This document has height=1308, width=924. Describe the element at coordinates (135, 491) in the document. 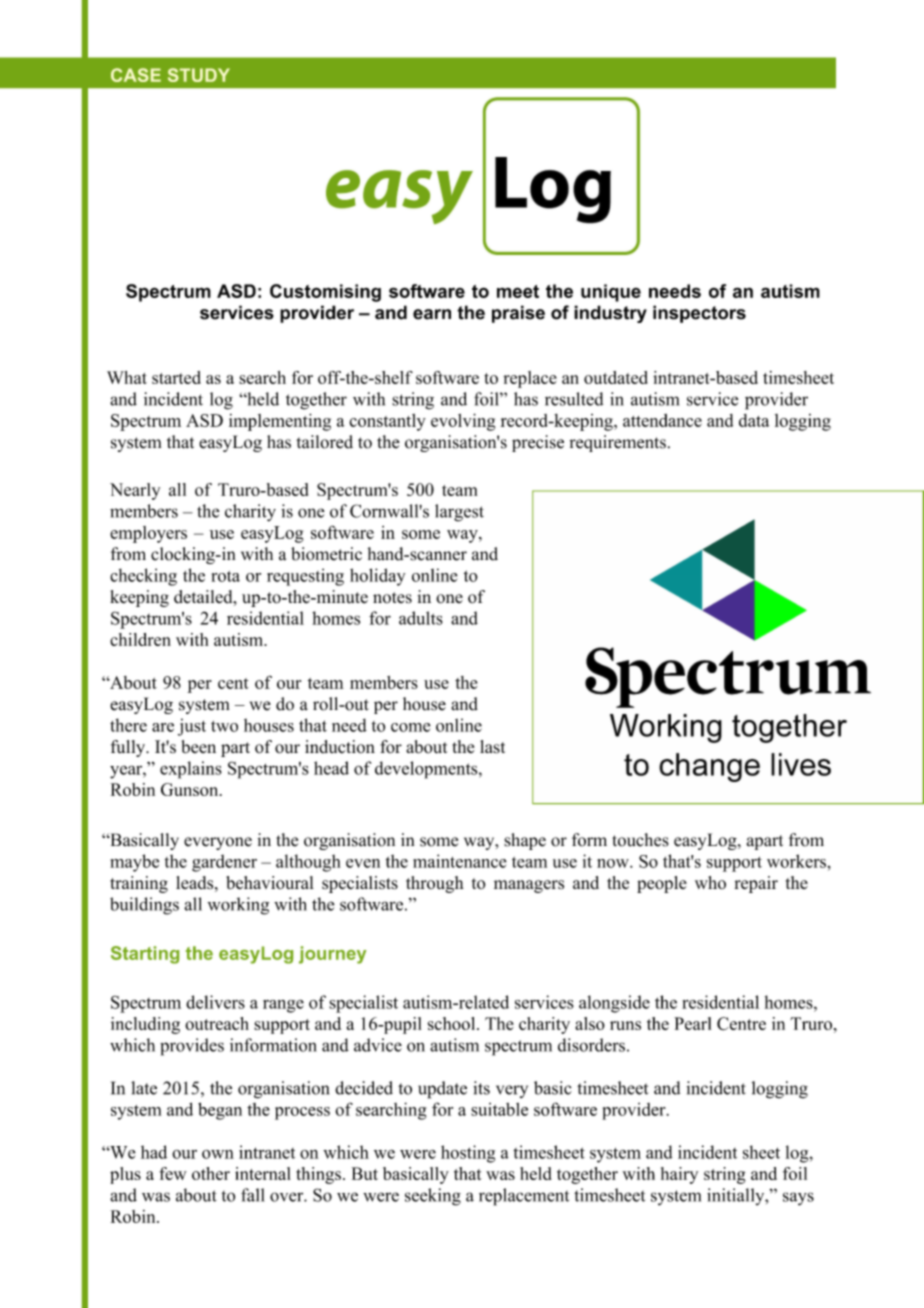

I see `Nearly` at that location.
